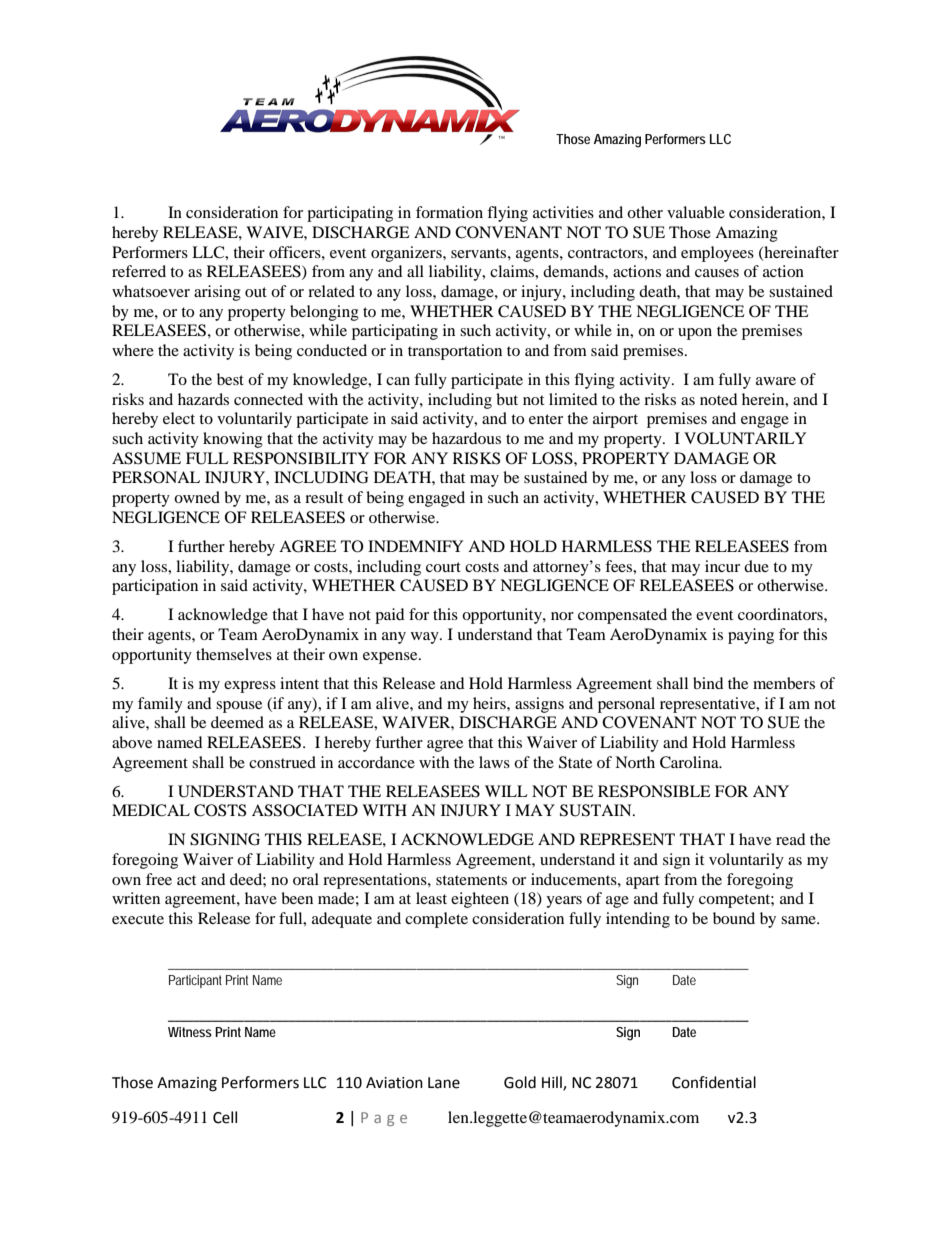 This page has width=952, height=1233. What do you see at coordinates (234, 654) in the page?
I see `themselves` at bounding box center [234, 654].
